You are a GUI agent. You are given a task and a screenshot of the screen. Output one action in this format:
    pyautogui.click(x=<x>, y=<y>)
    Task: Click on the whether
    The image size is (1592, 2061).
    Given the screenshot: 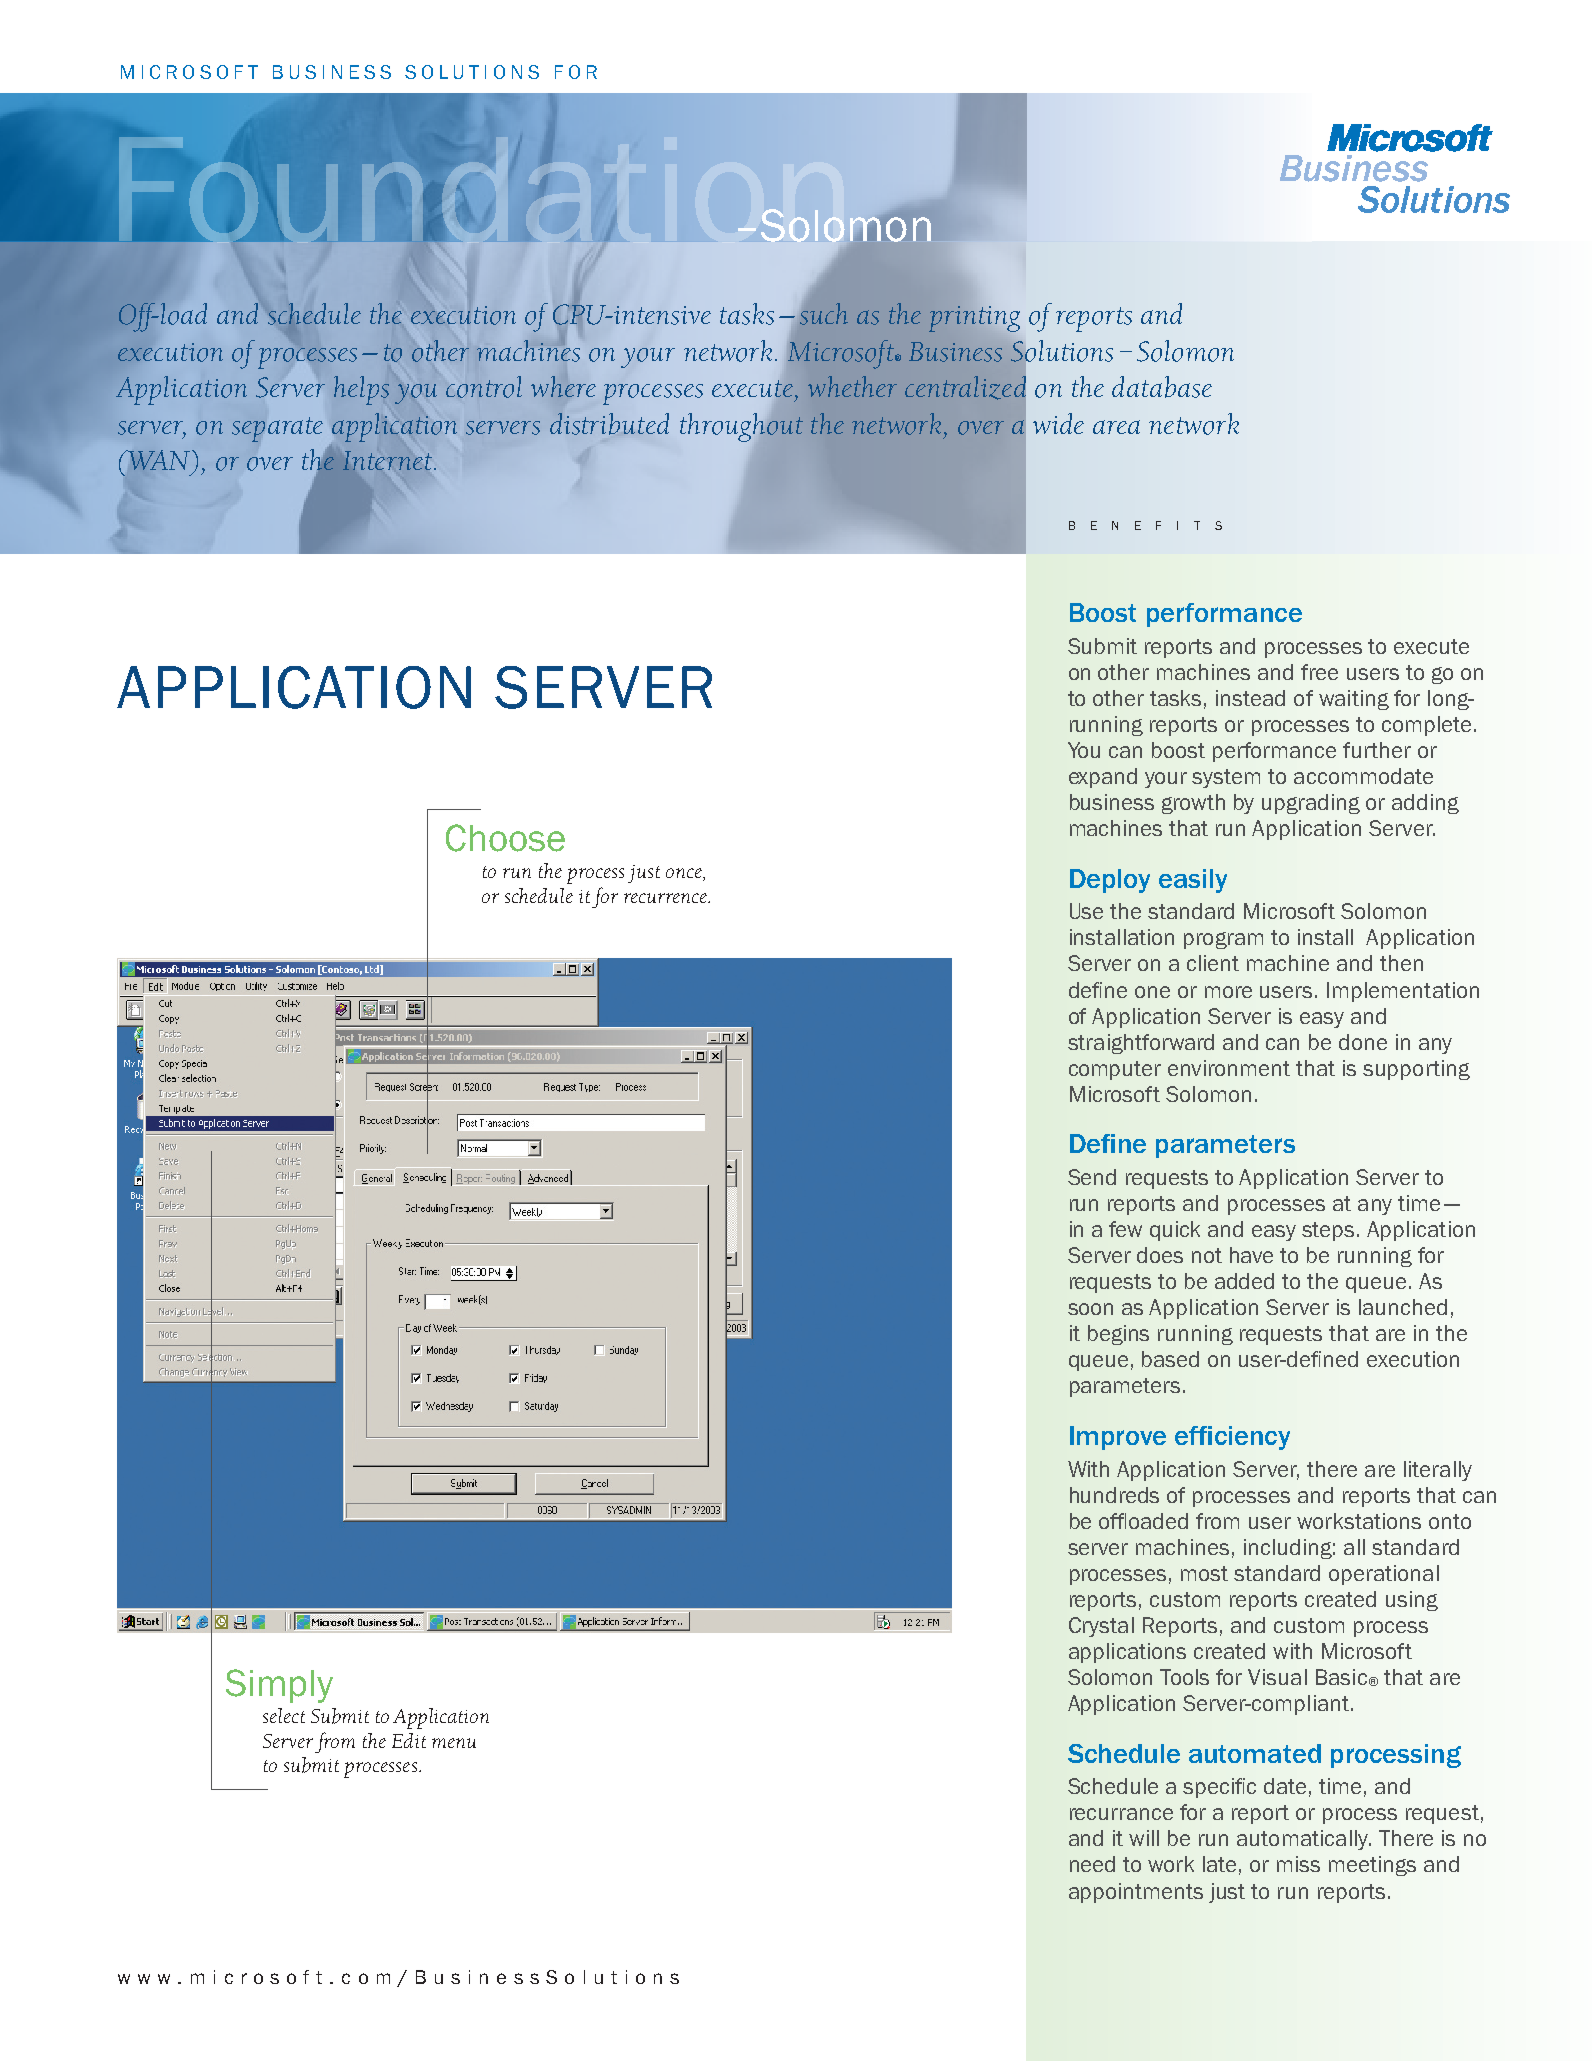 What is the action you would take?
    pyautogui.click(x=852, y=386)
